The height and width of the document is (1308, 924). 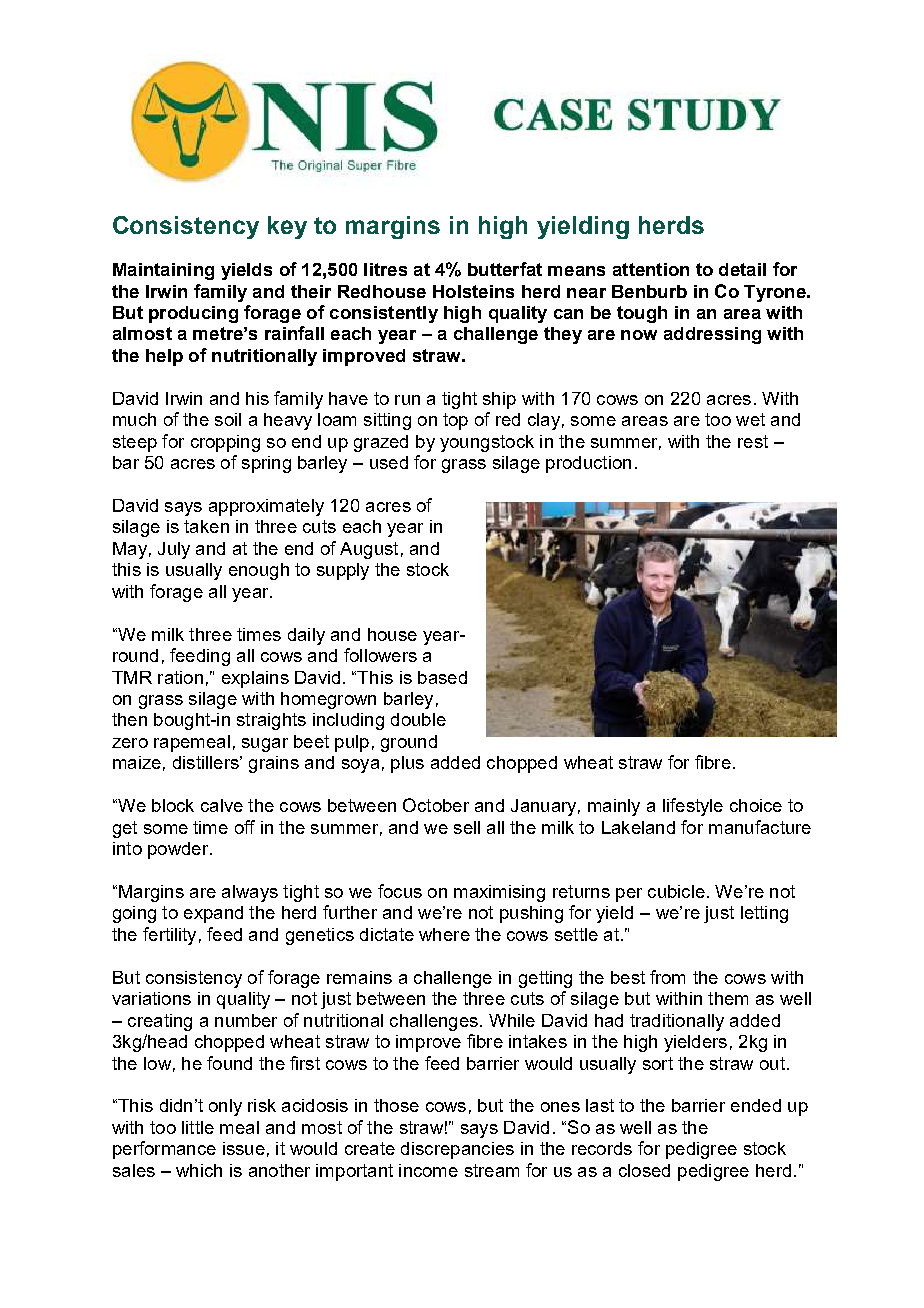 I want to click on July, so click(x=174, y=550).
